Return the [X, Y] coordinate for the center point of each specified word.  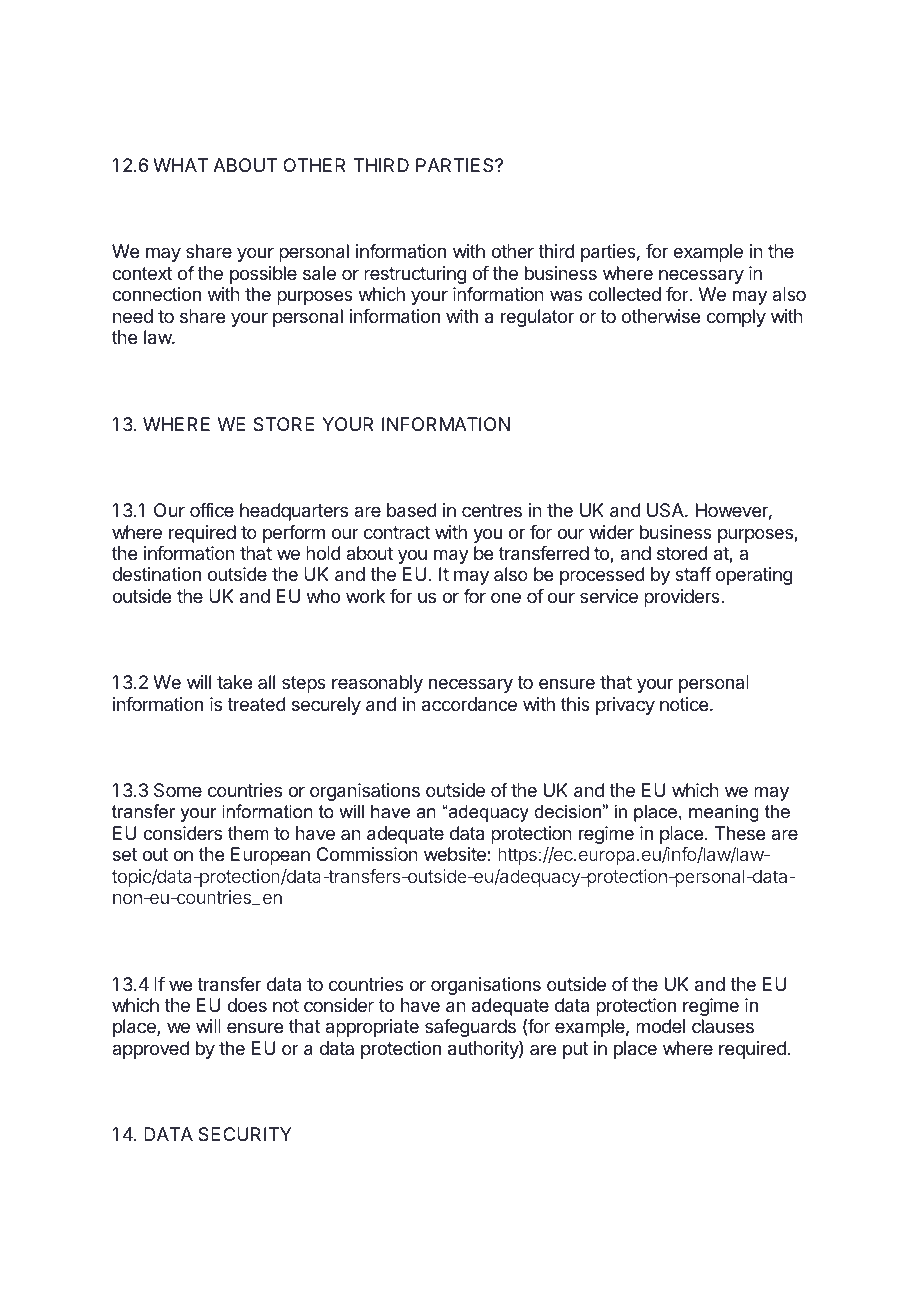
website [456, 854]
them [248, 833]
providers [683, 598]
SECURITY [245, 1134]
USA [666, 510]
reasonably [377, 684]
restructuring [415, 275]
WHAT [180, 165]
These [740, 833]
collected [624, 294]
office [212, 510]
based [412, 510]
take [234, 682]
